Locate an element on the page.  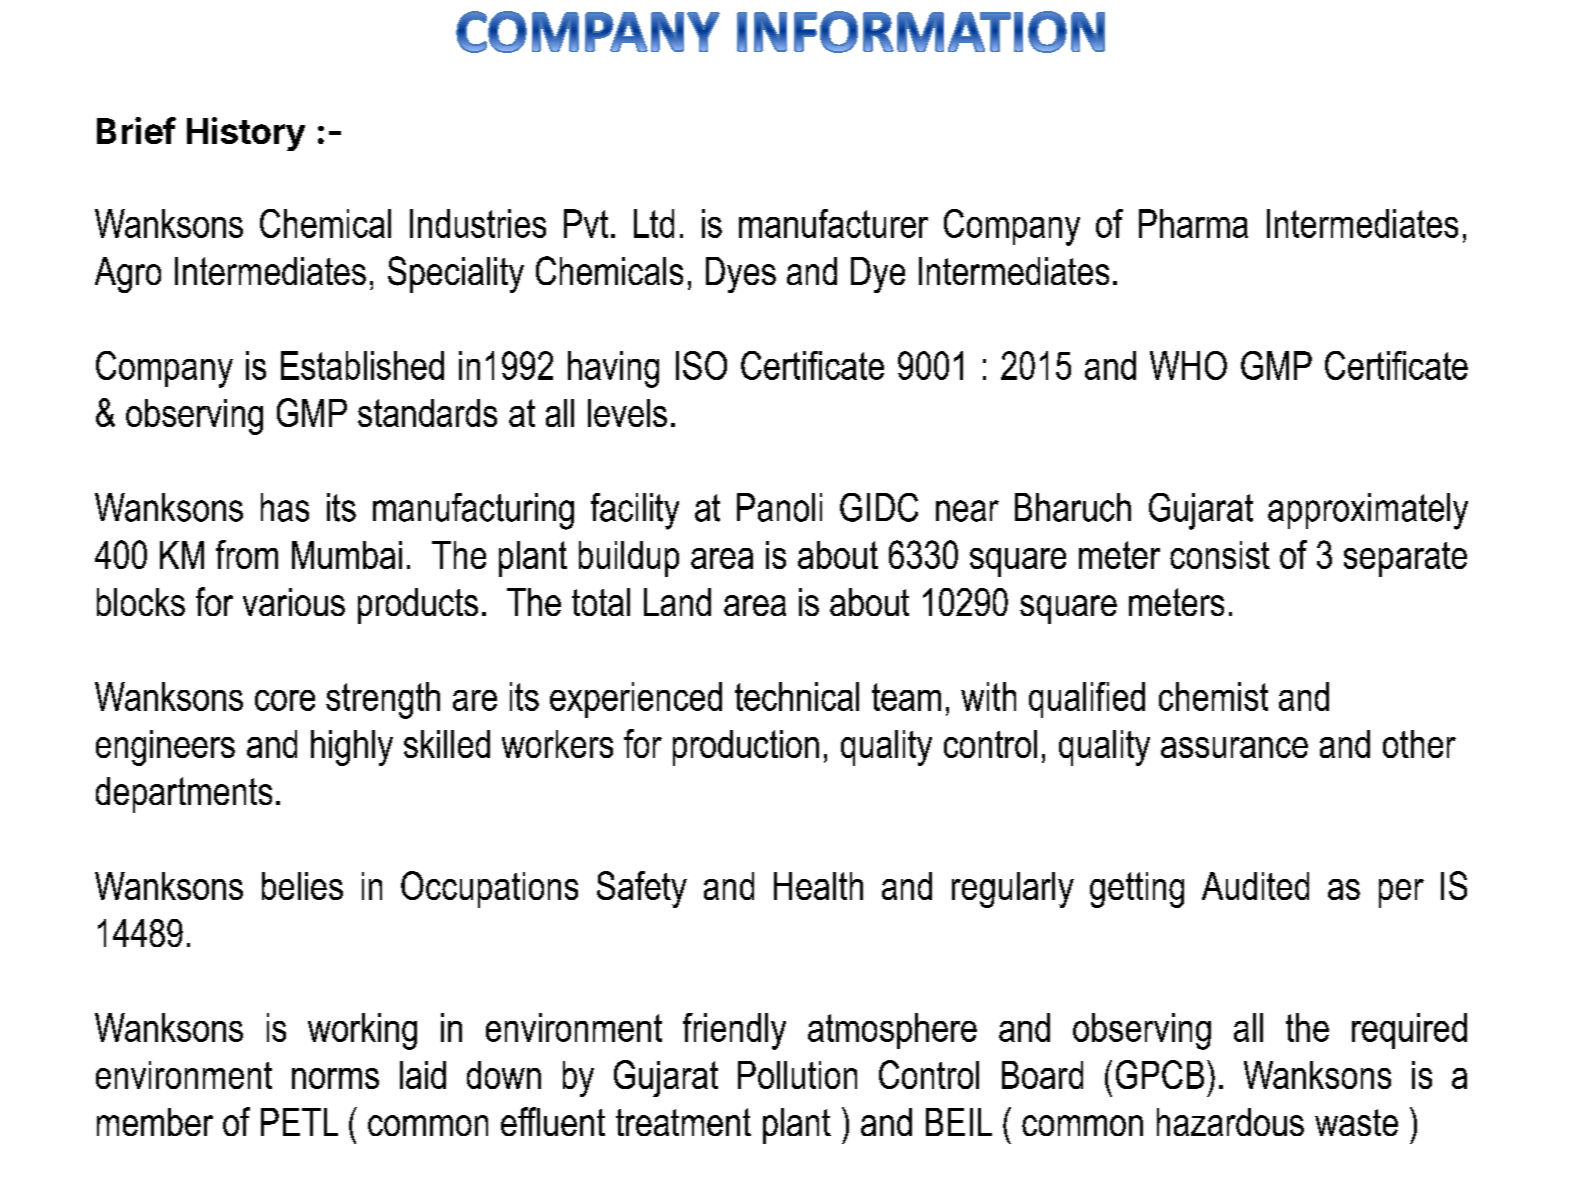
History is located at coordinates (246, 134).
